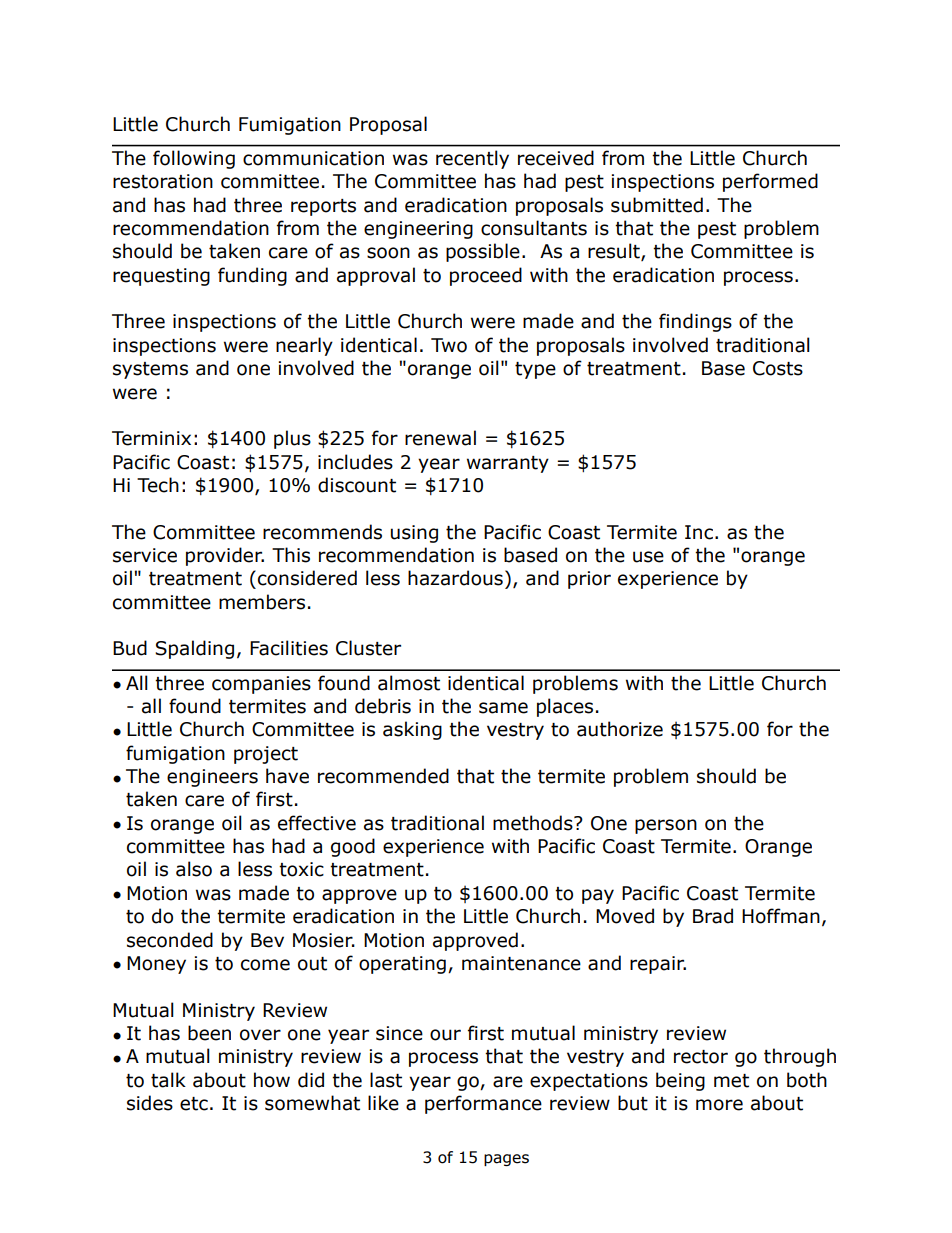 The width and height of the image is (952, 1233). What do you see at coordinates (472, 159) in the image?
I see `recently` at bounding box center [472, 159].
